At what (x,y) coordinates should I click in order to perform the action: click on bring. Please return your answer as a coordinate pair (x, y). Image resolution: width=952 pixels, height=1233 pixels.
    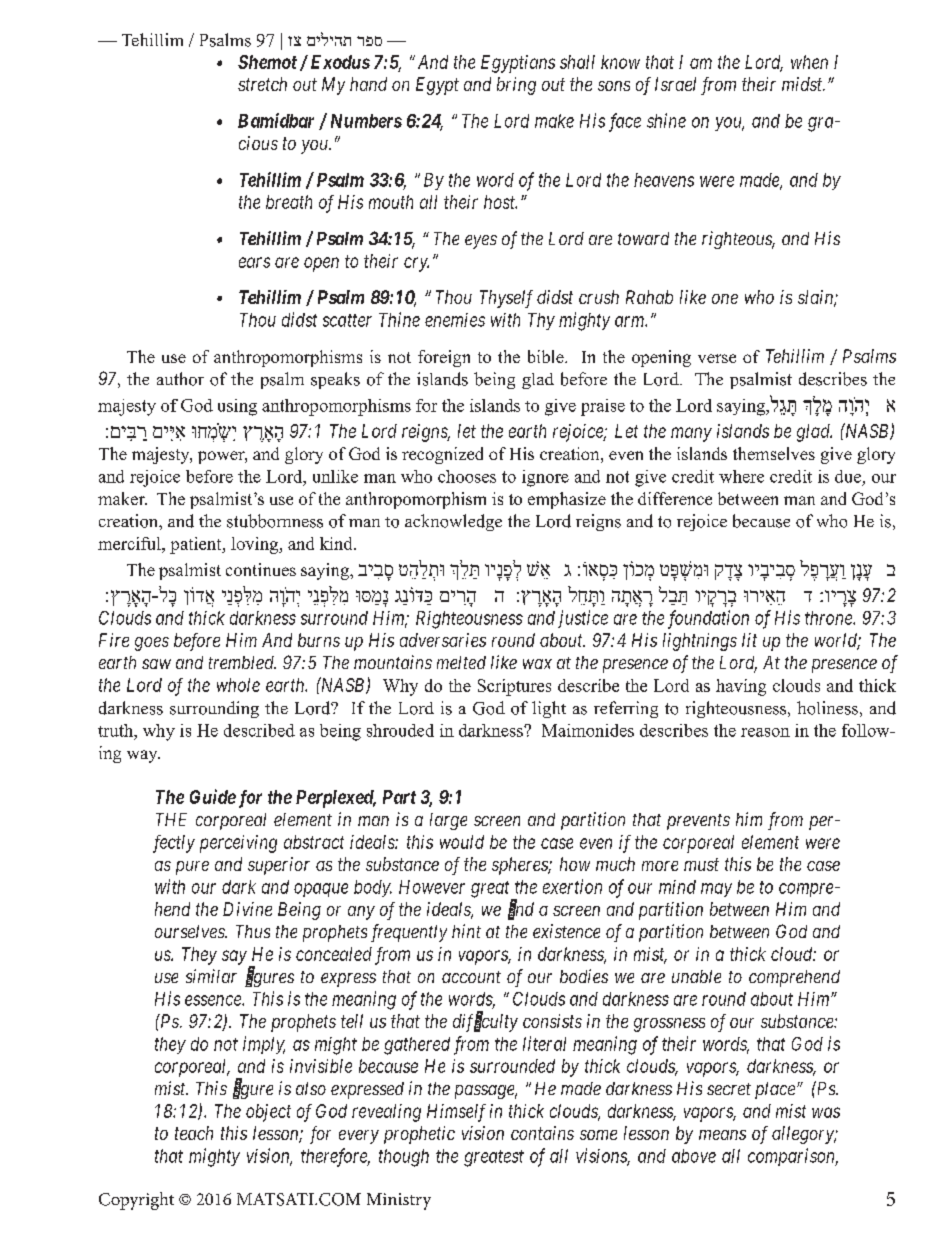
    Looking at the image, I should click on (516, 86).
